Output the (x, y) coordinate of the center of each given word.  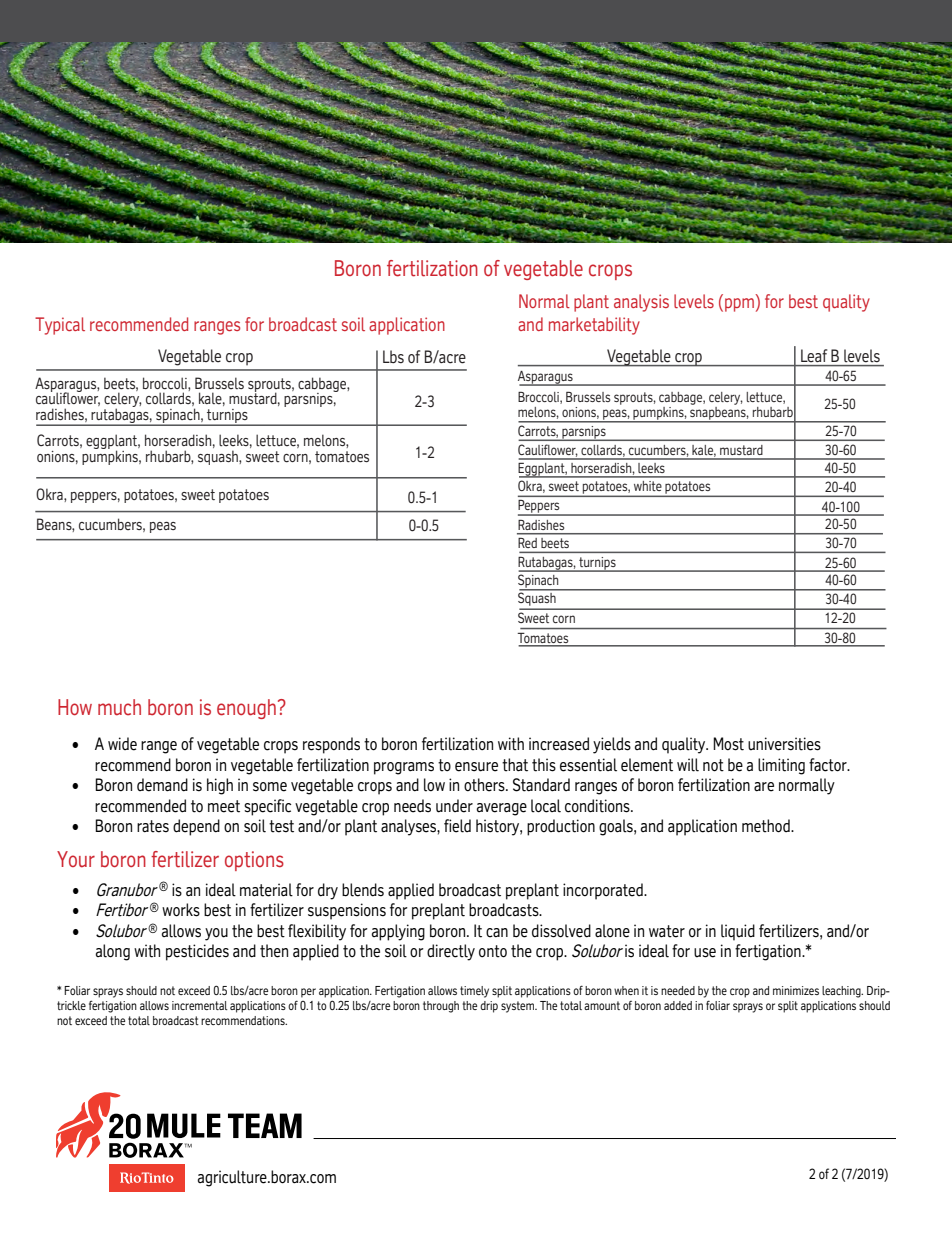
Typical (60, 326)
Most (728, 744)
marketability (594, 326)
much (119, 707)
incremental (200, 1005)
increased (559, 744)
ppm (739, 305)
